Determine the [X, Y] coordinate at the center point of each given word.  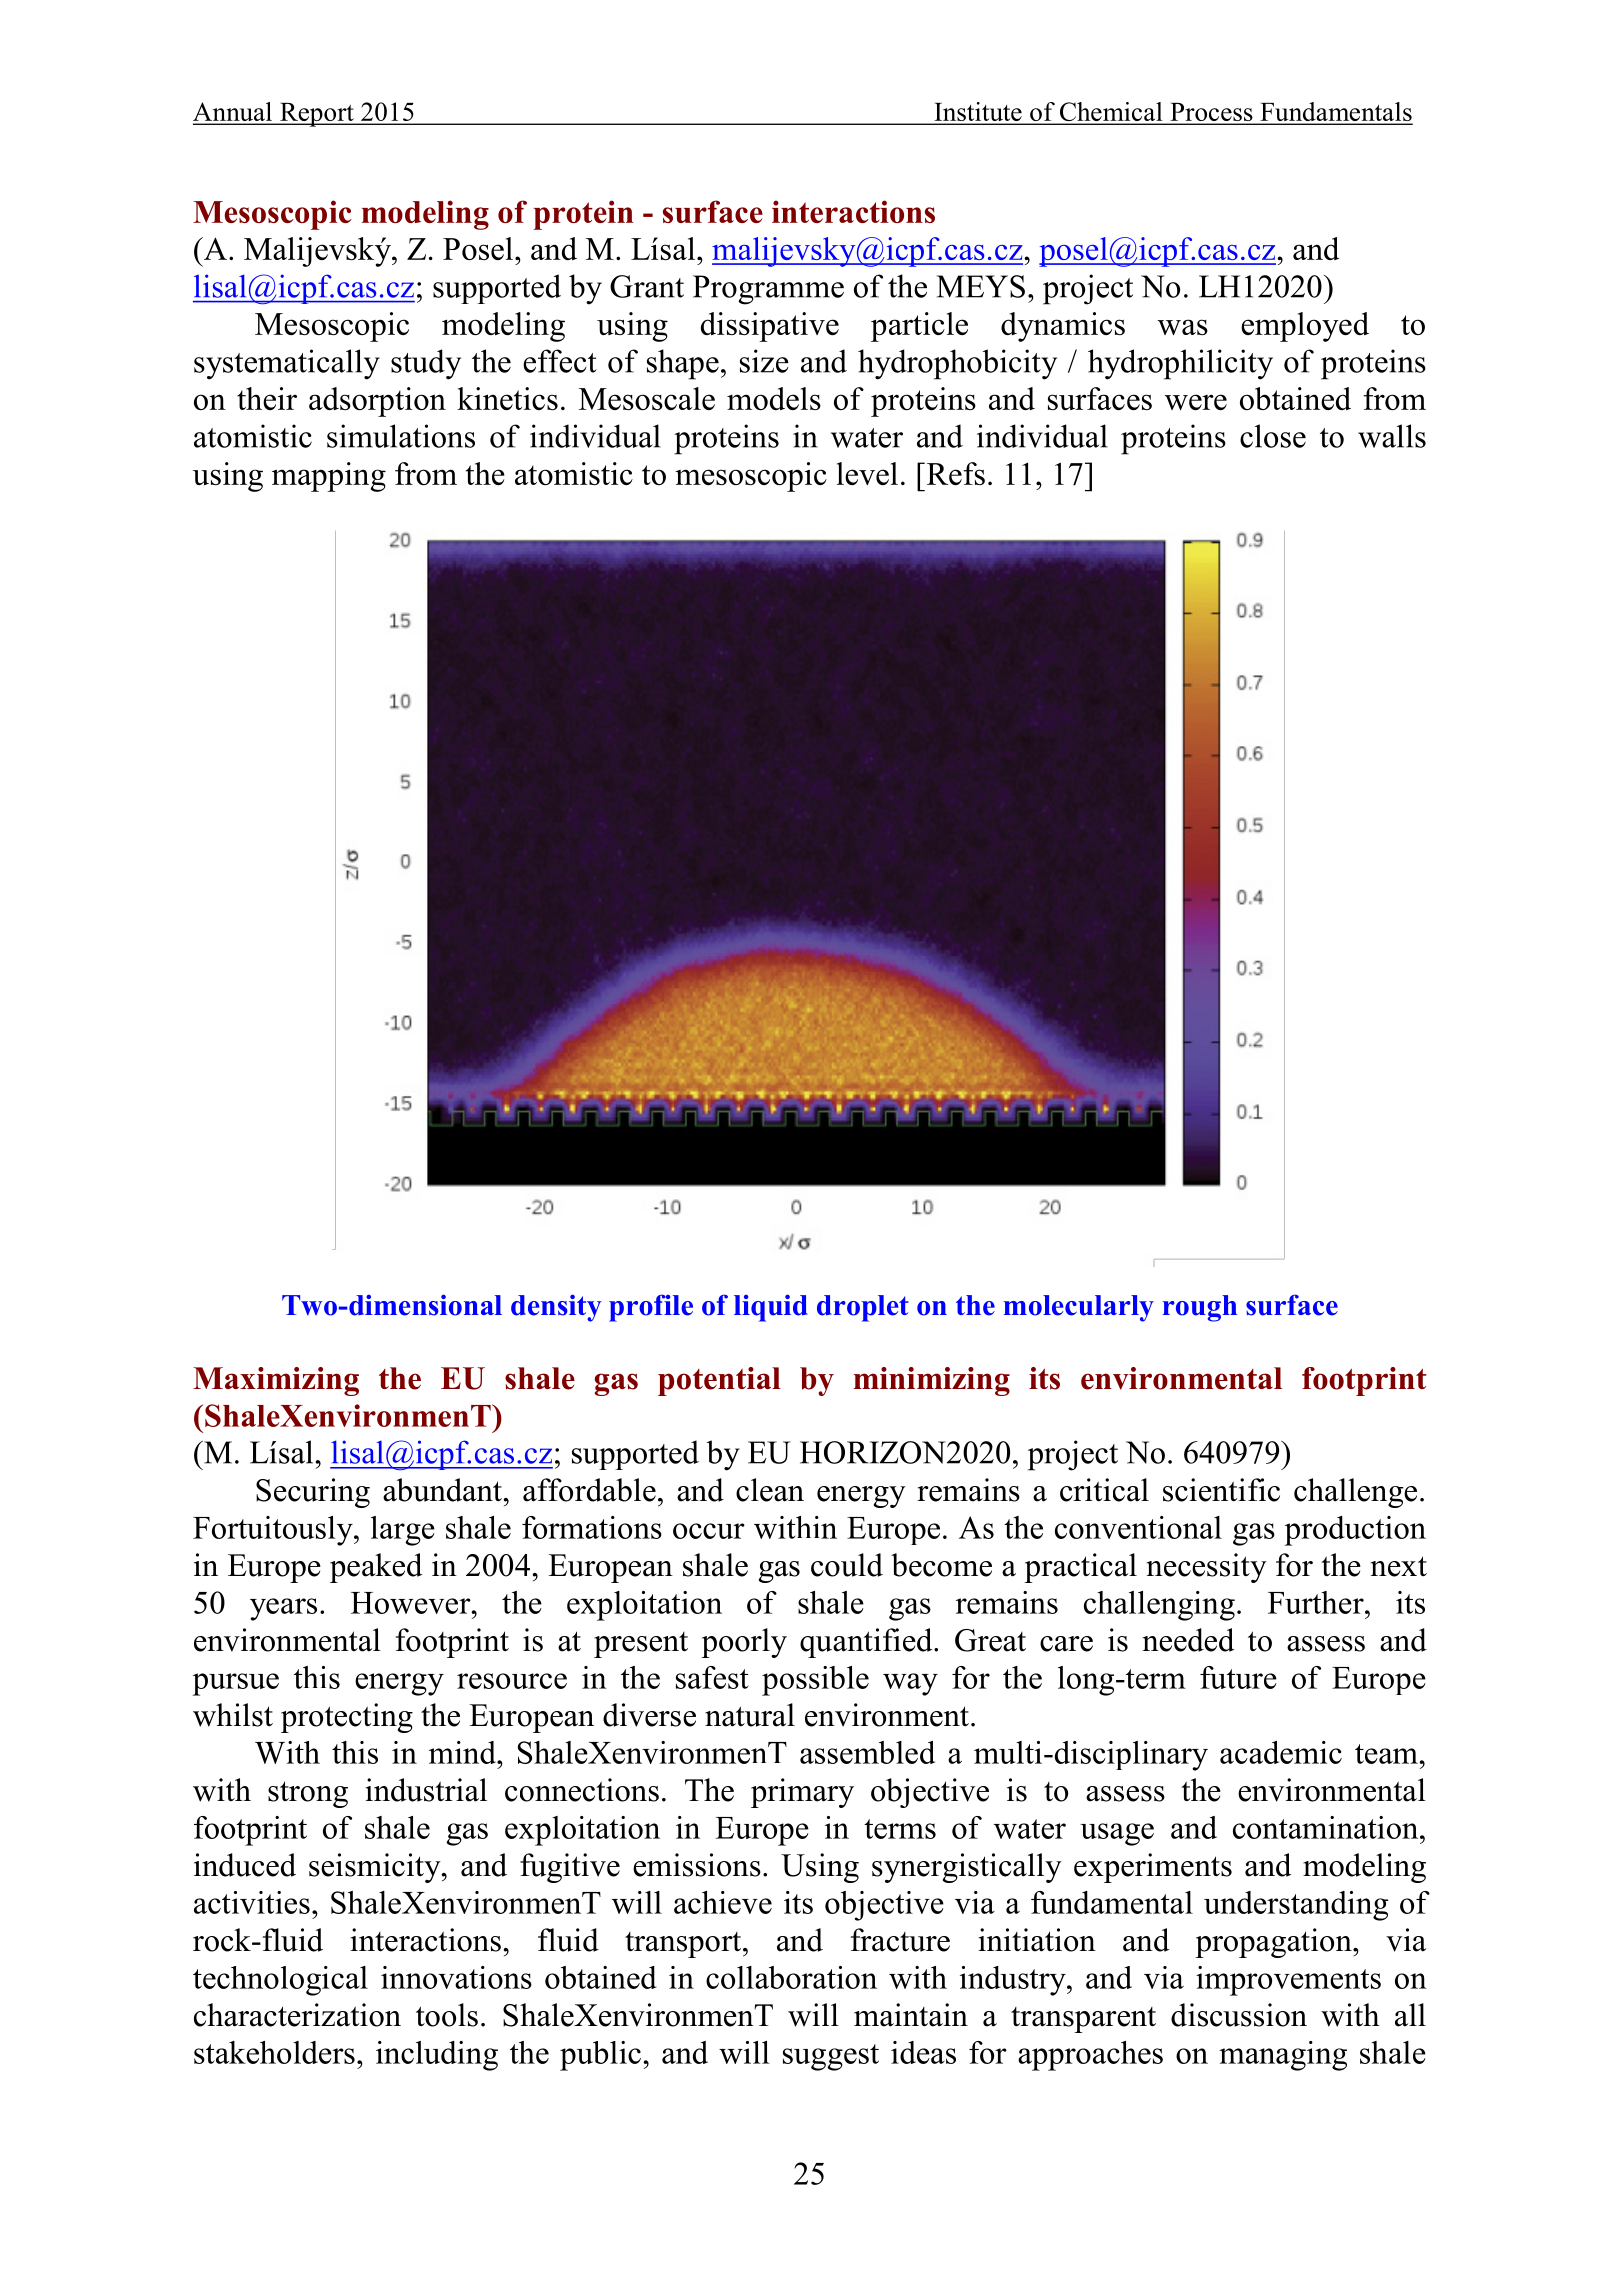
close [1273, 436]
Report [317, 115]
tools [447, 2015]
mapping [329, 477]
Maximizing [276, 1381]
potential [719, 1381]
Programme [768, 290]
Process [1211, 113]
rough [1200, 1308]
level [867, 473]
